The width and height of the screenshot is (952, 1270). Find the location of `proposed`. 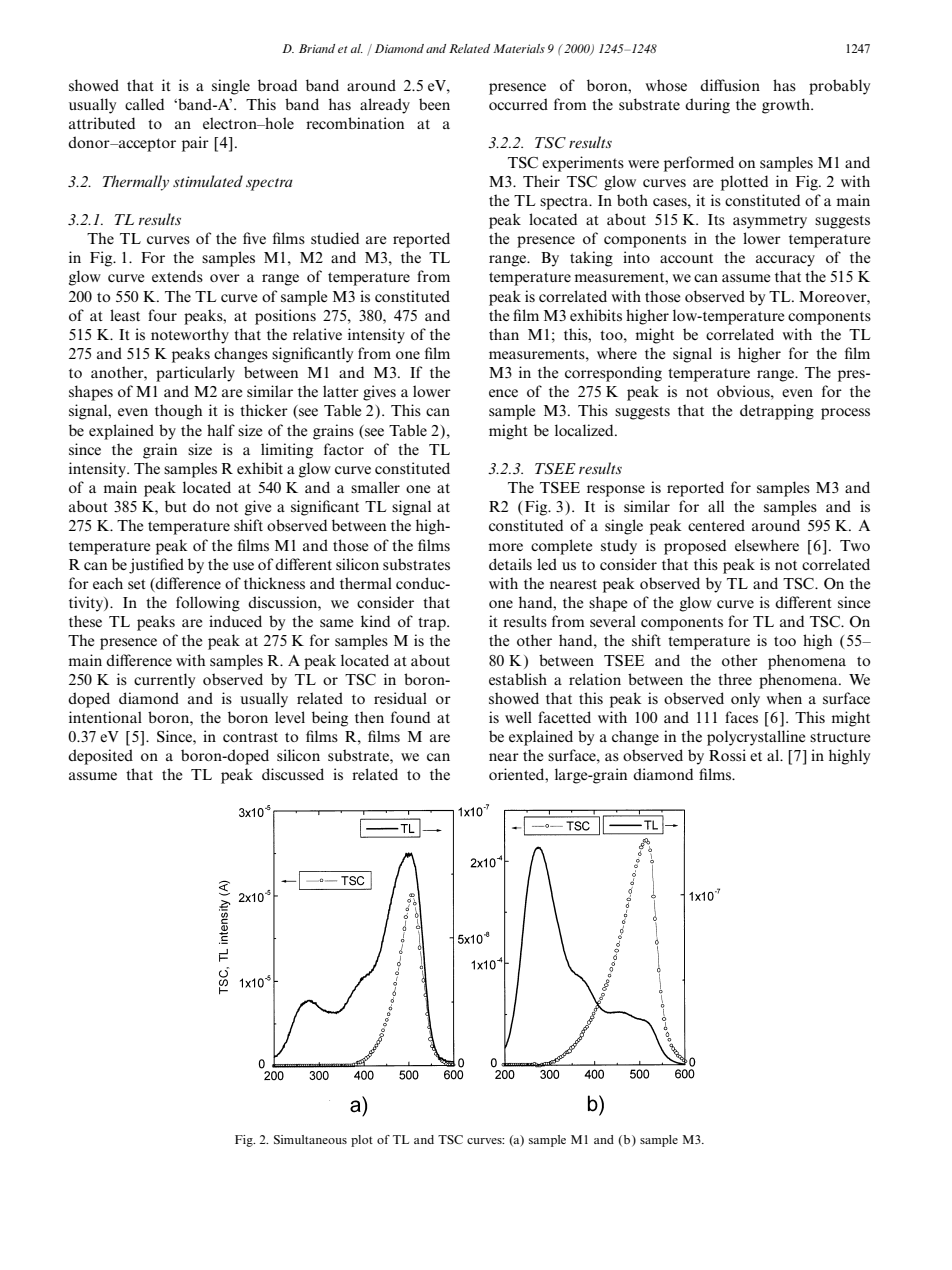

proposed is located at coordinates (695, 547).
